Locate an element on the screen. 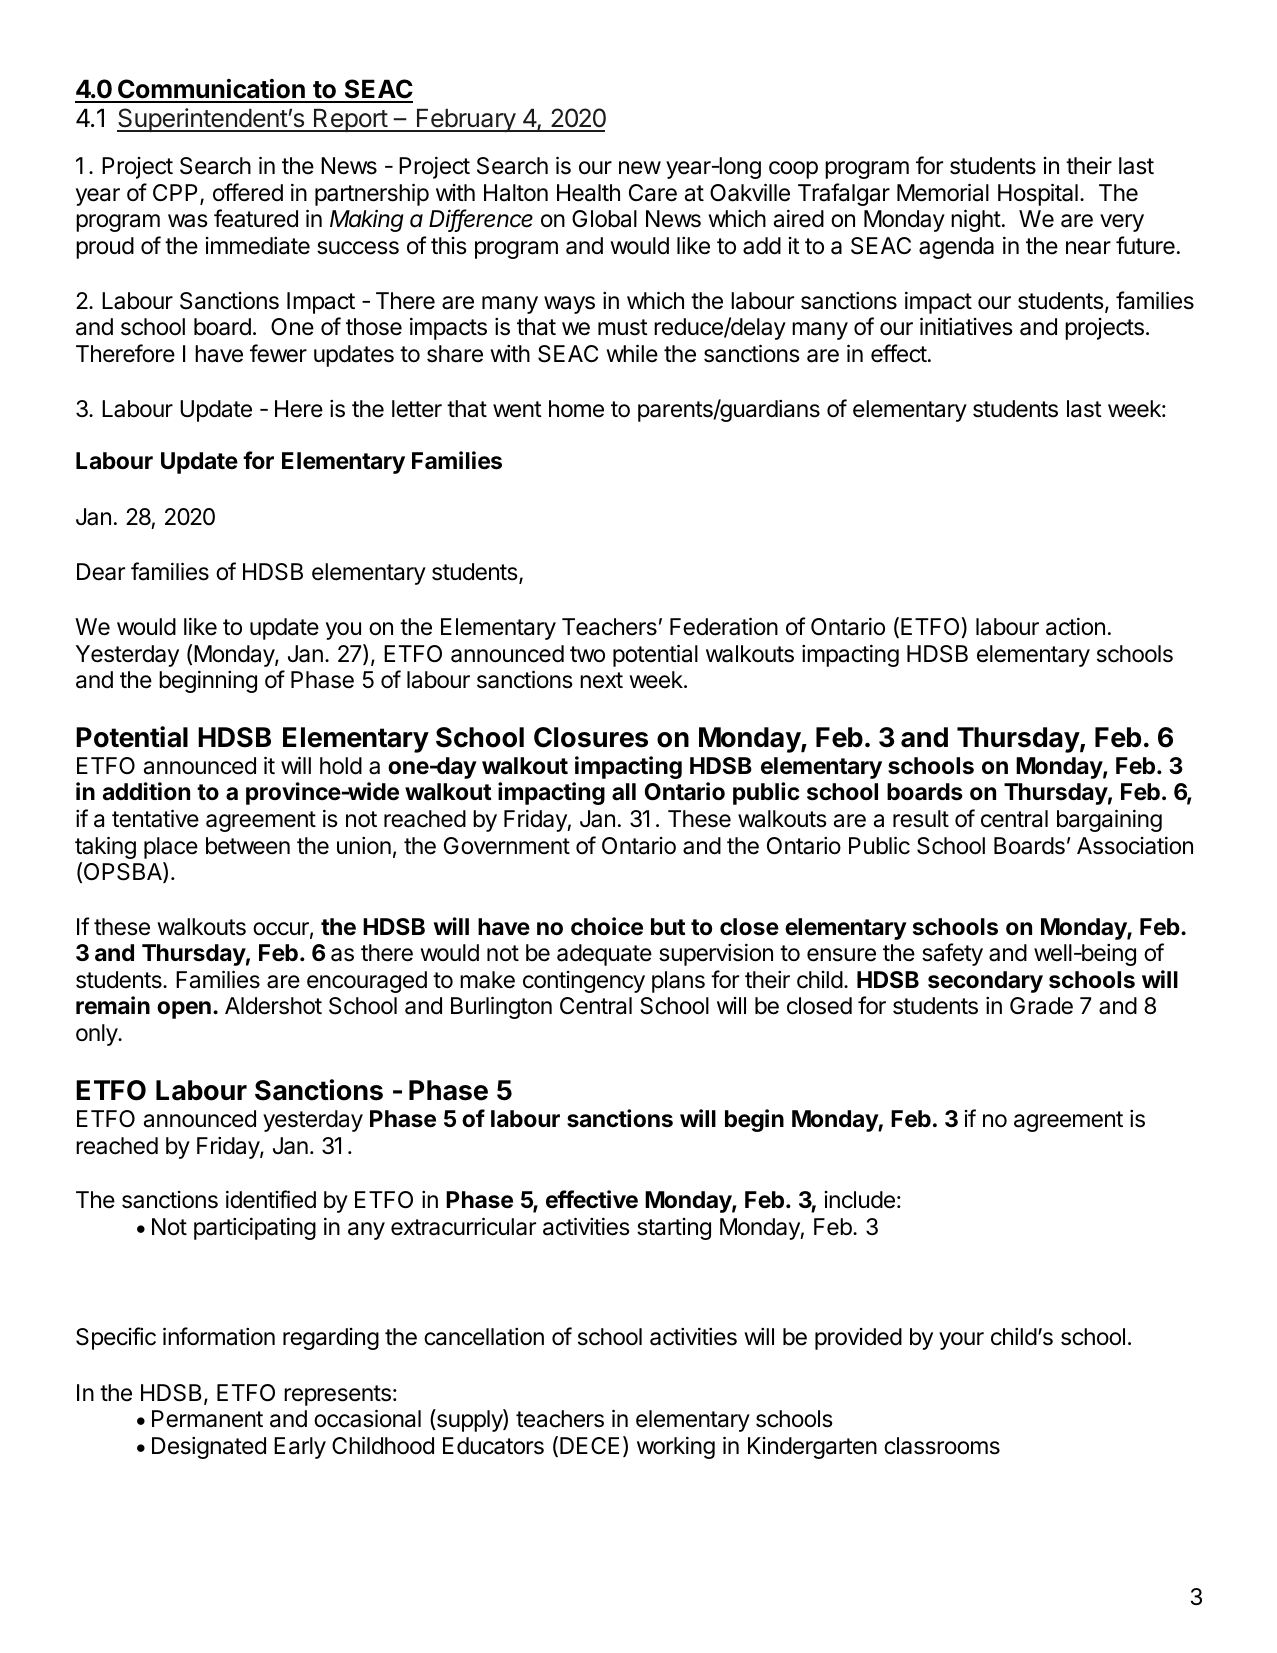 The width and height of the screenshot is (1277, 1653). working is located at coordinates (676, 1447).
